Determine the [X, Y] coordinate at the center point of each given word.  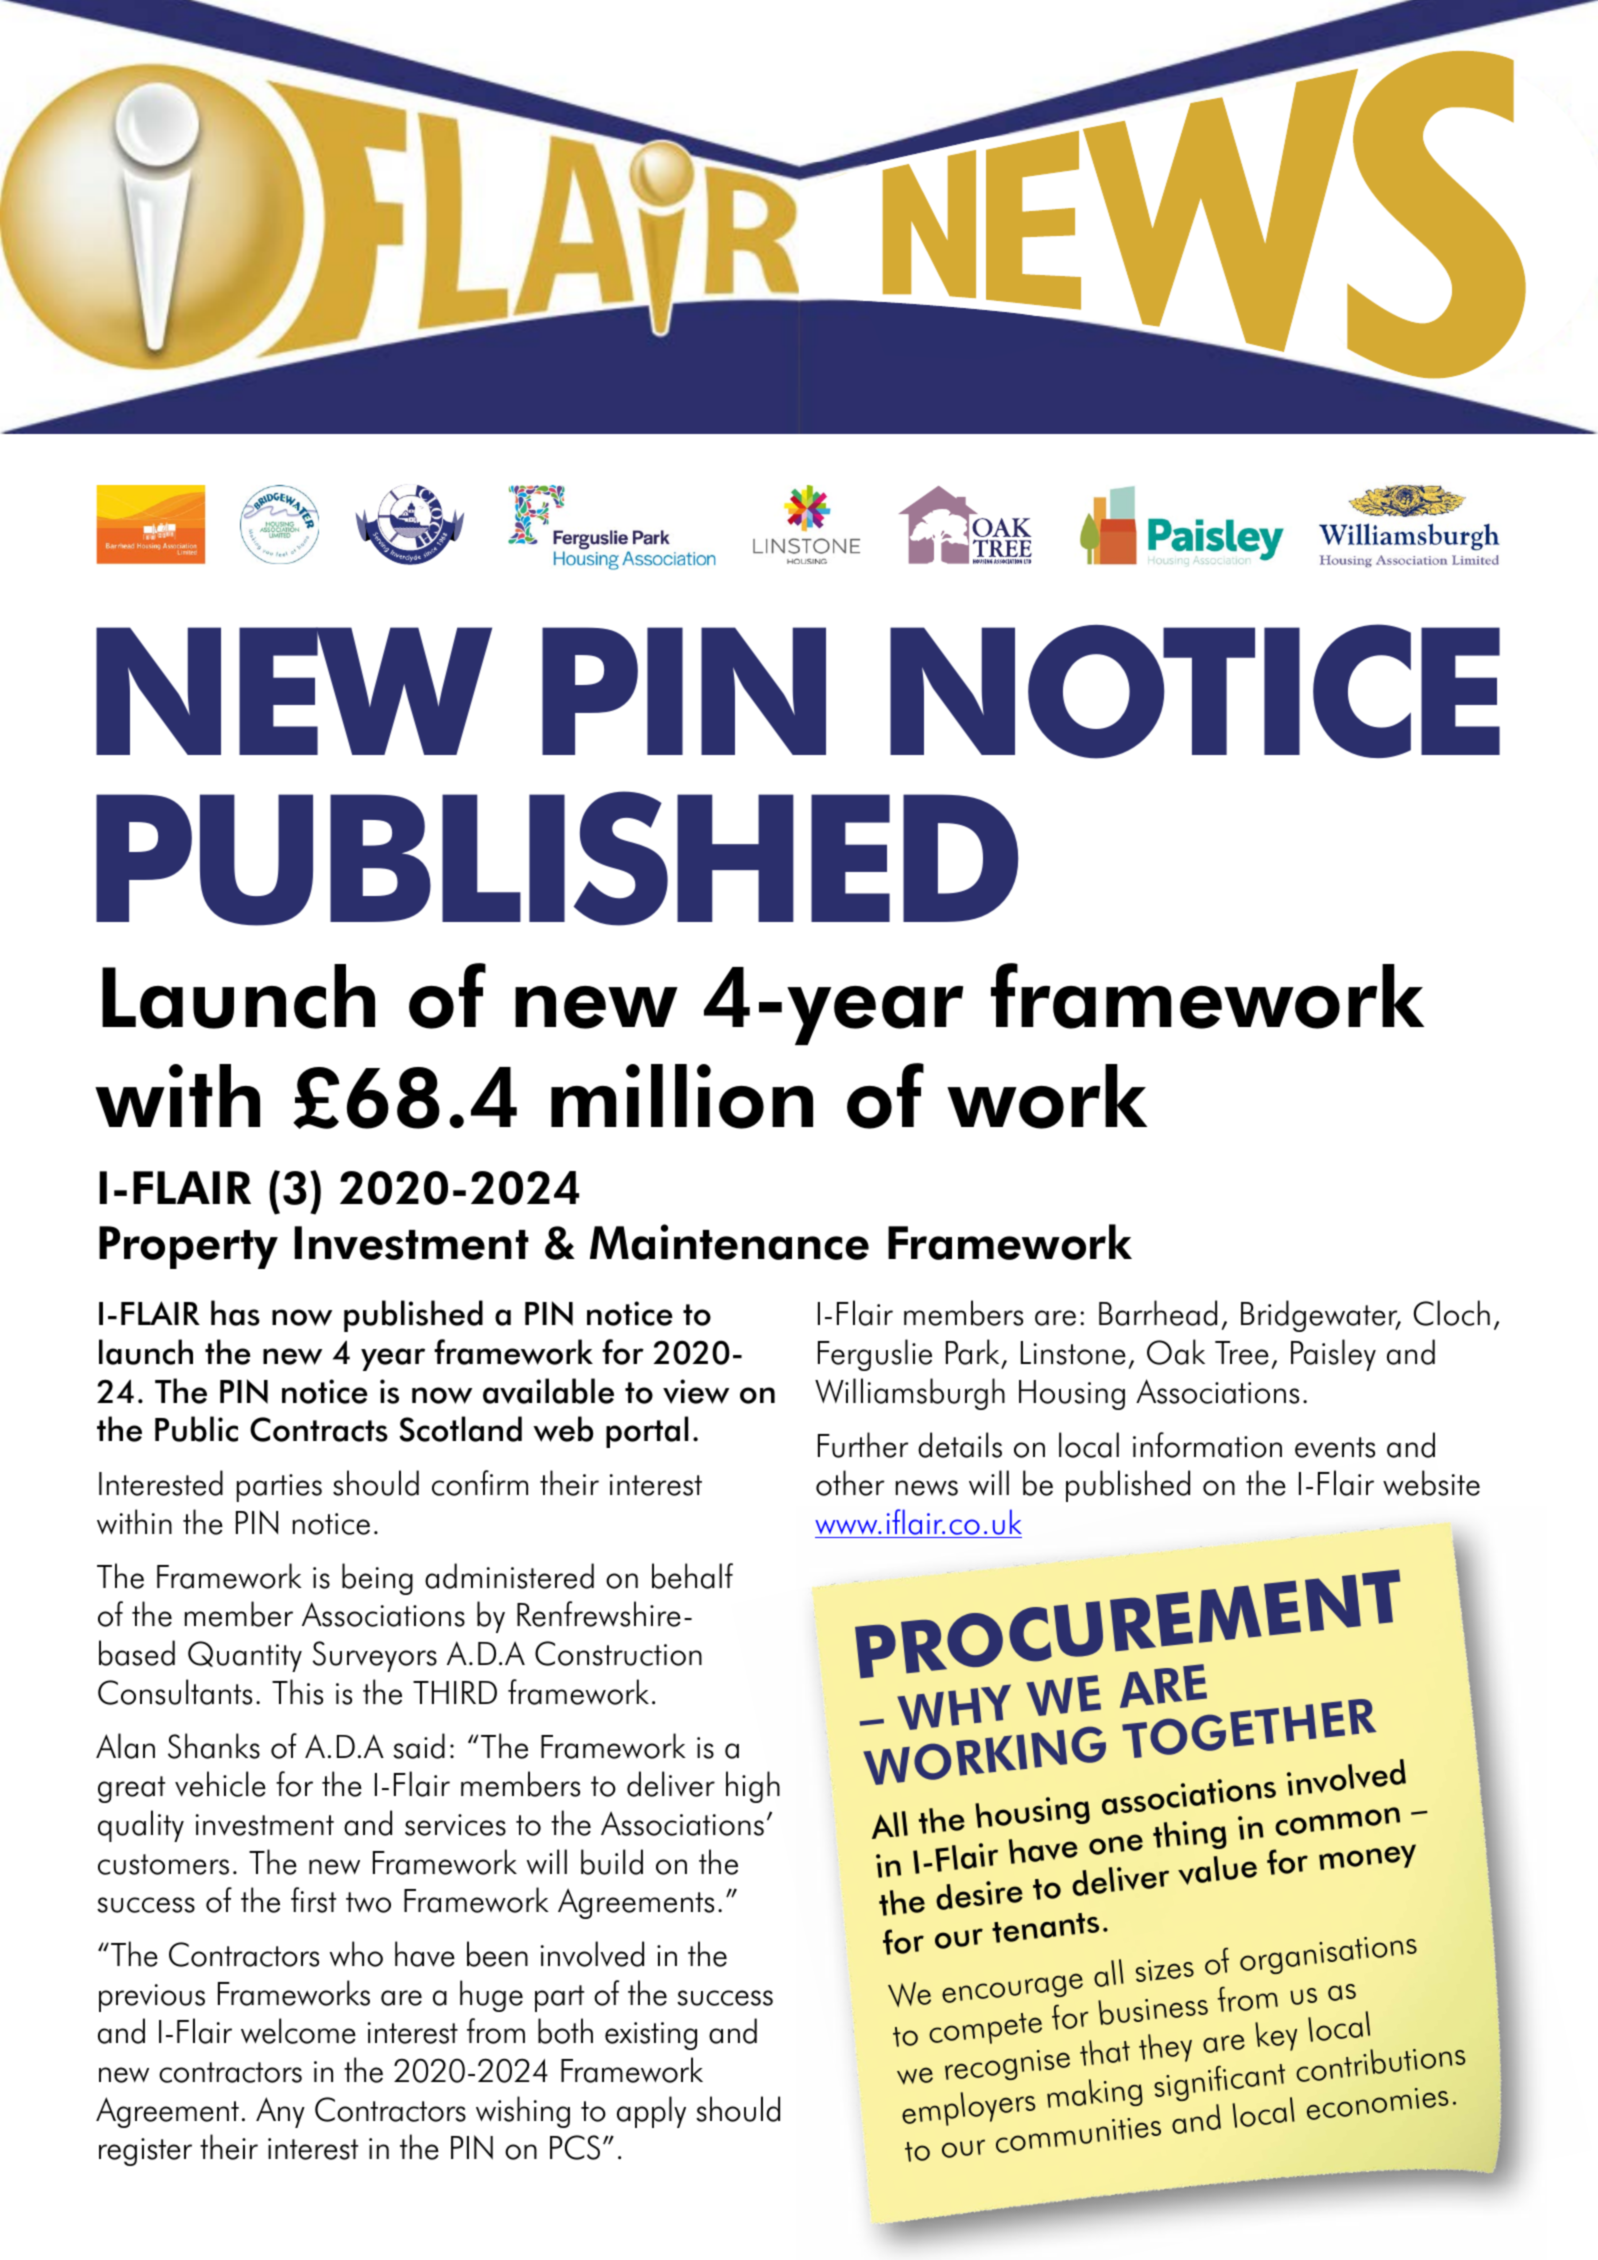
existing [651, 2036]
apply [651, 2112]
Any [280, 2112]
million [682, 1096]
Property [188, 1247]
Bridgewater [1320, 1316]
